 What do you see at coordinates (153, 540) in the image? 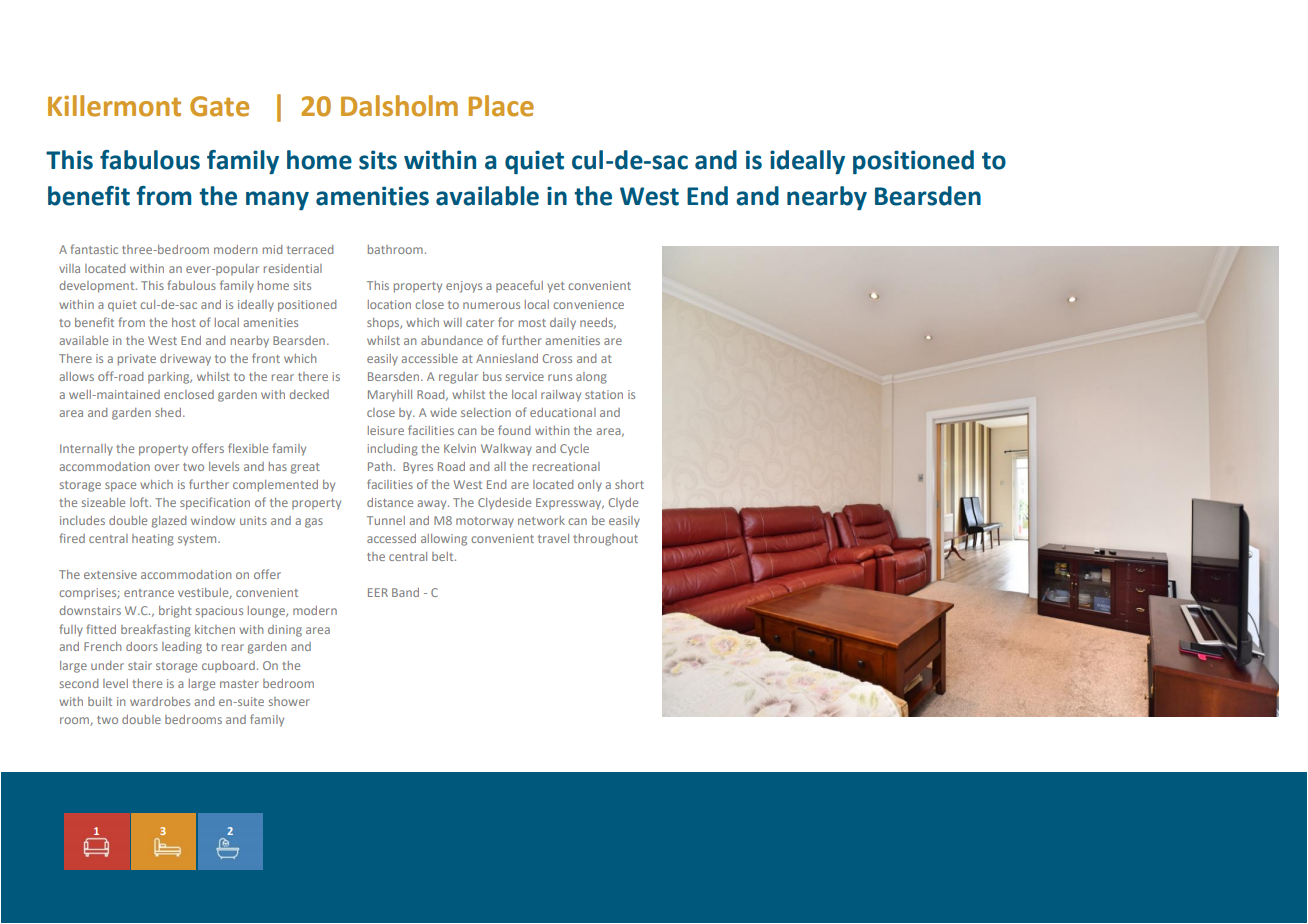
I see `heating` at bounding box center [153, 540].
